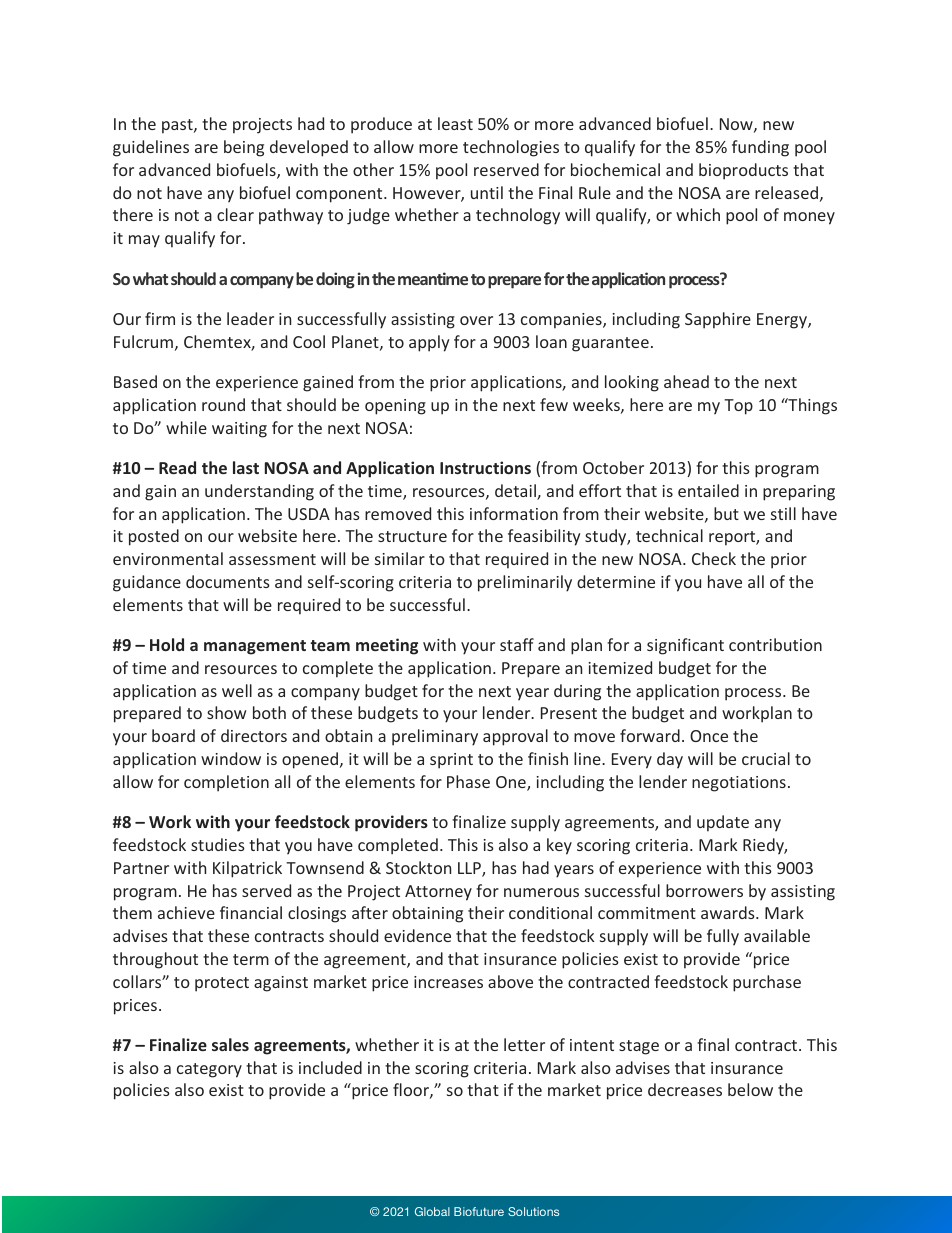 The image size is (952, 1233). I want to click on Instructions, so click(485, 467).
